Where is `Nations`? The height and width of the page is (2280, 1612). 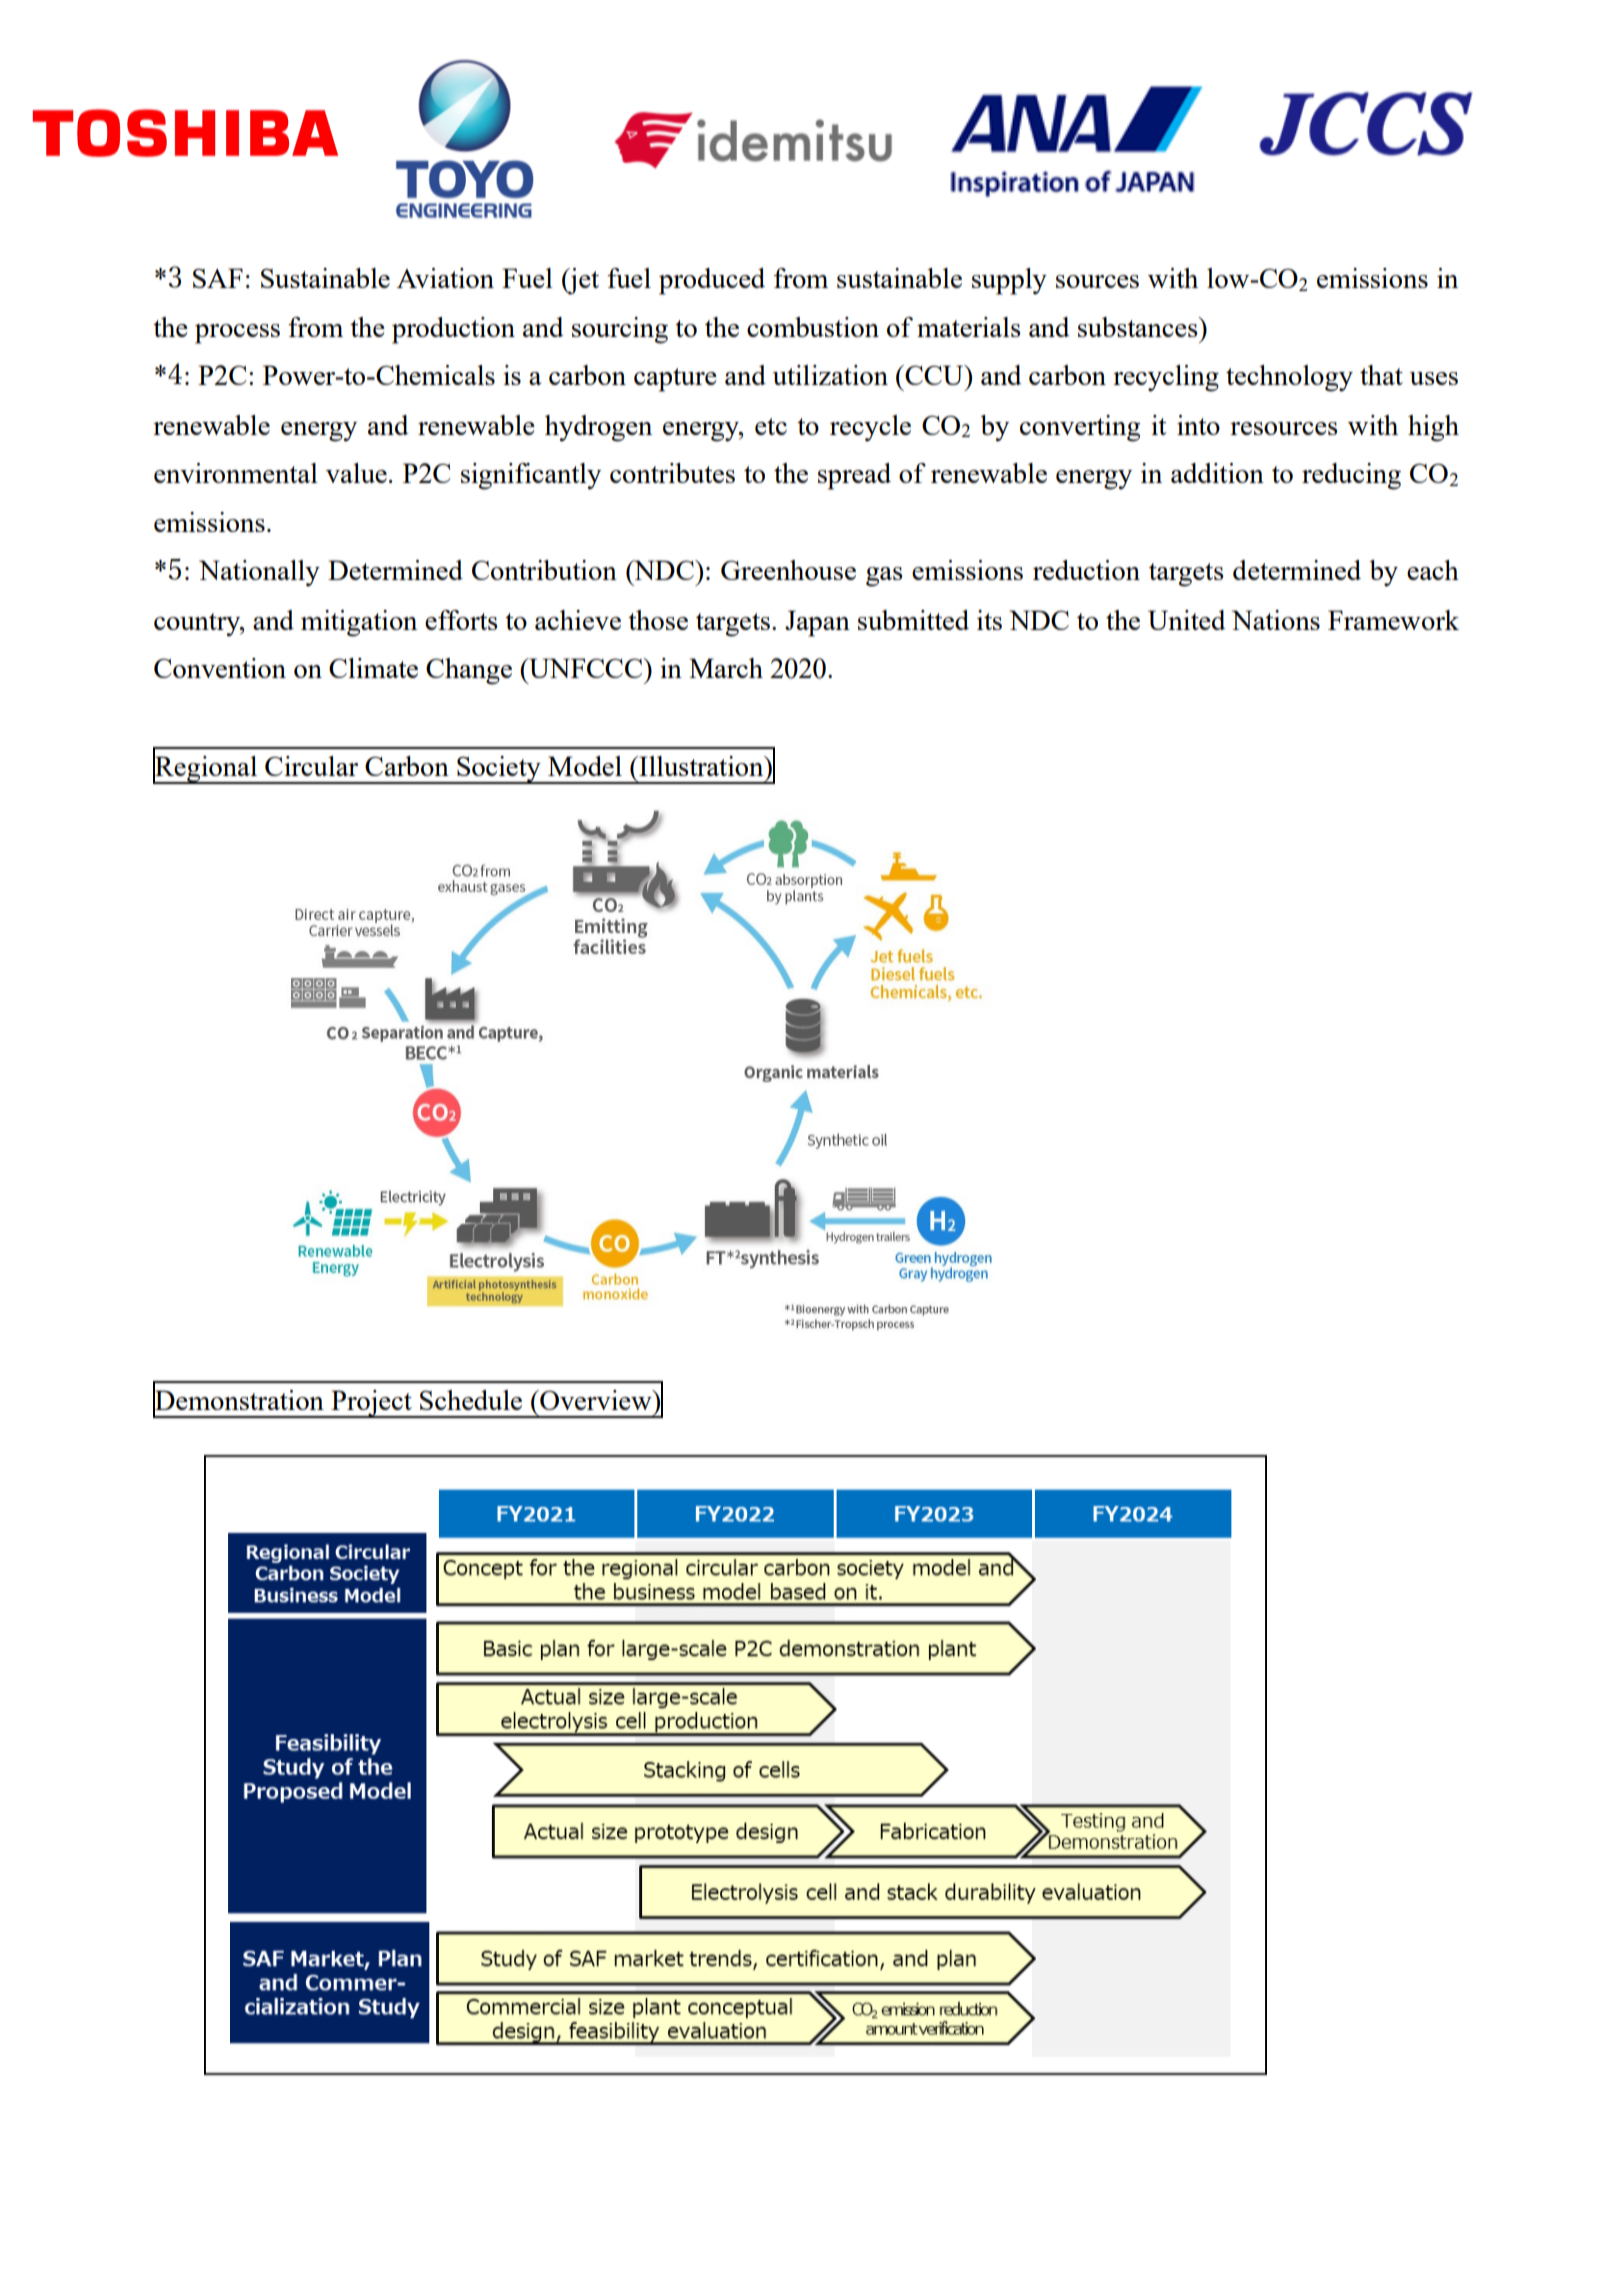
Nations is located at coordinates (1276, 620).
